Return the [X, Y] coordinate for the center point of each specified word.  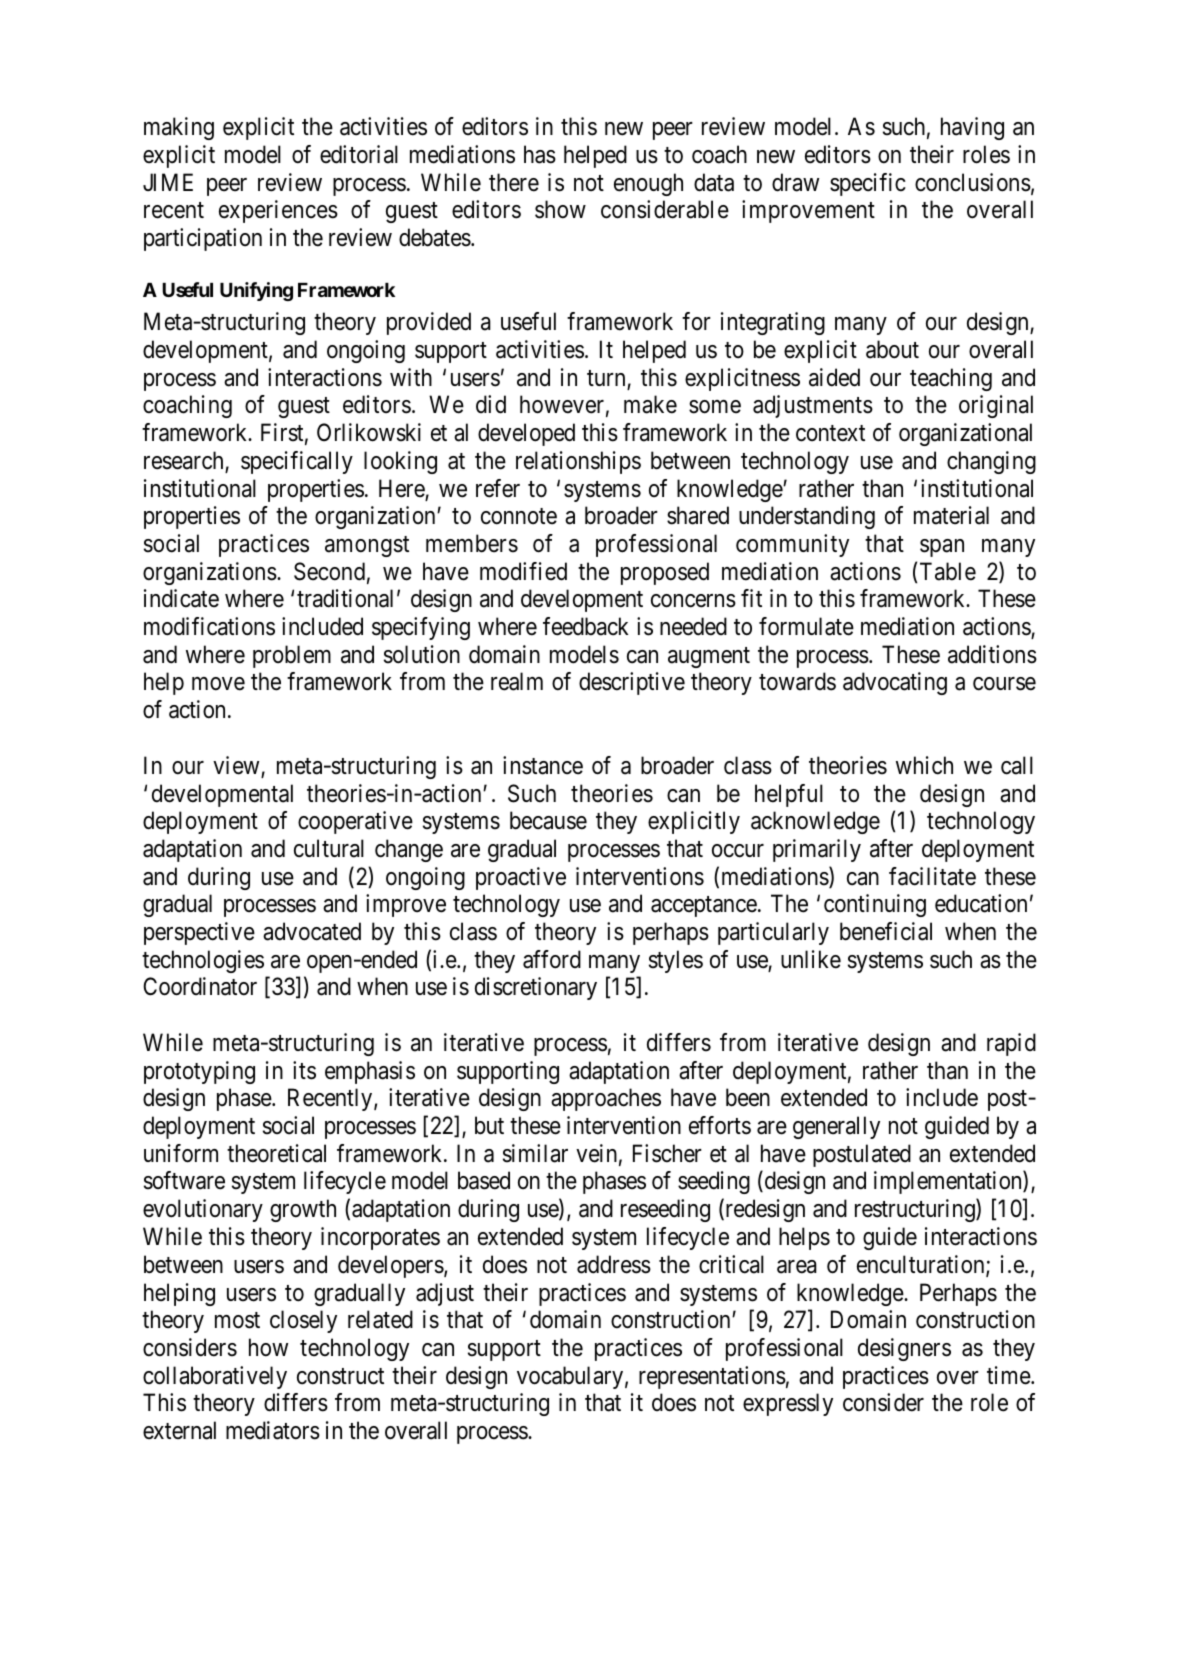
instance [543, 765]
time [1009, 1375]
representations [712, 1377]
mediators [273, 1430]
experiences [278, 211]
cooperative [355, 822]
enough [648, 184]
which [924, 765]
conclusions [973, 182]
